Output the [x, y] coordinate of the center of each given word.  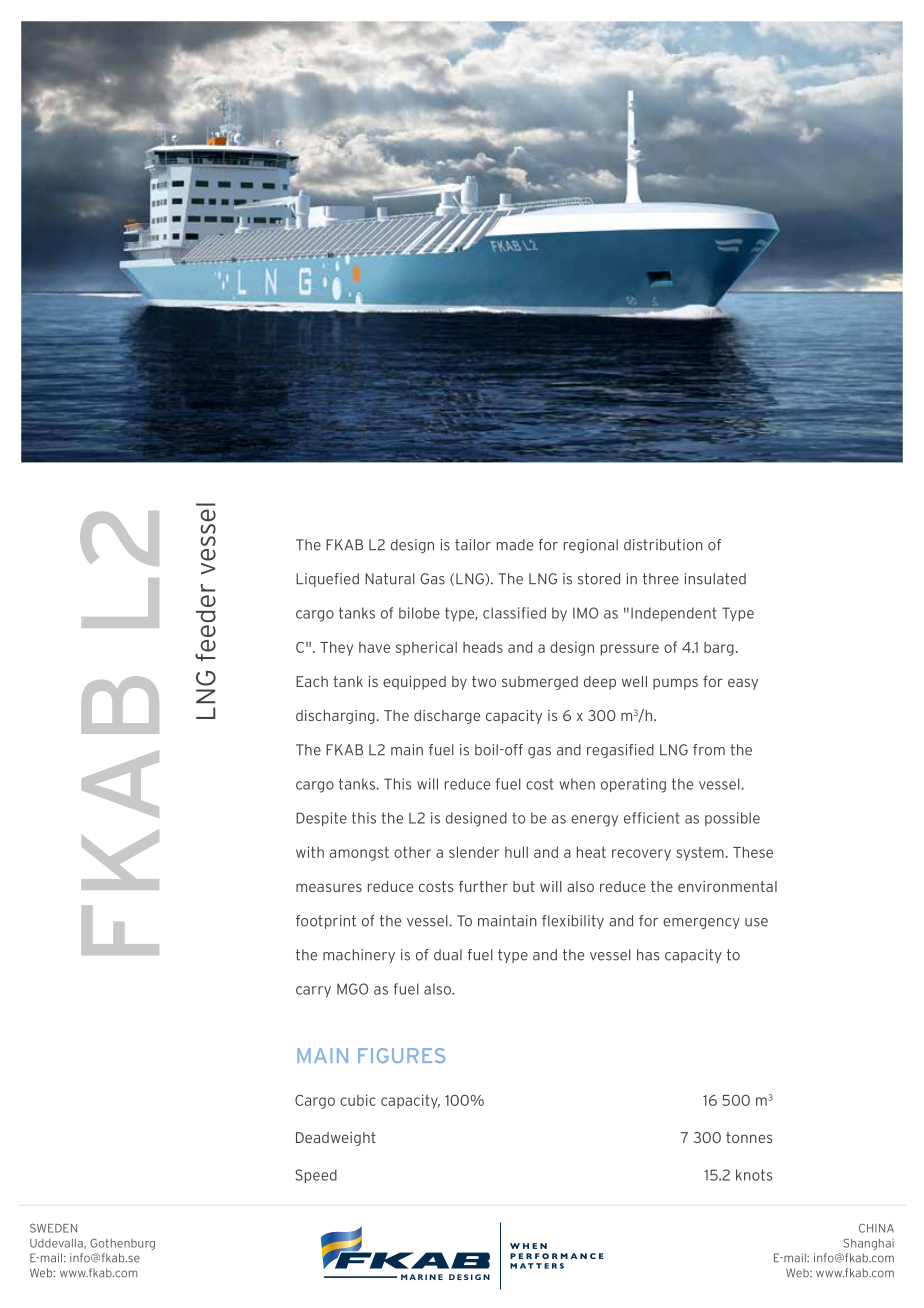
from [709, 750]
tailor [473, 545]
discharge [447, 717]
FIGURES [401, 1055]
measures [329, 887]
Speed [316, 1176]
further [483, 886]
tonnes [749, 1137]
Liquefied [327, 580]
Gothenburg [122, 1244]
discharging [336, 717]
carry [313, 992]
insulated [715, 579]
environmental [727, 886]
